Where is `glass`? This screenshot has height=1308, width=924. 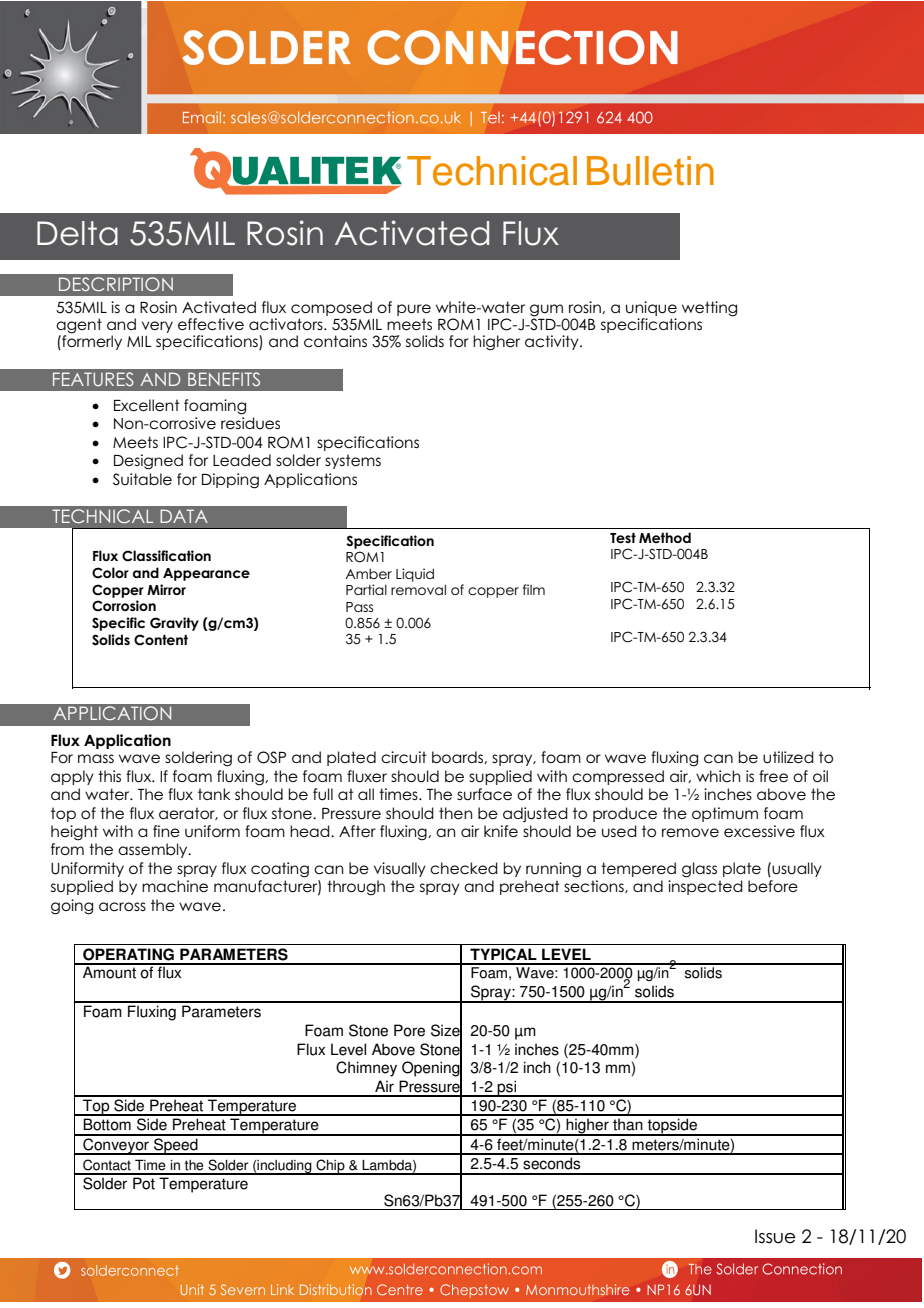
glass is located at coordinates (699, 870).
